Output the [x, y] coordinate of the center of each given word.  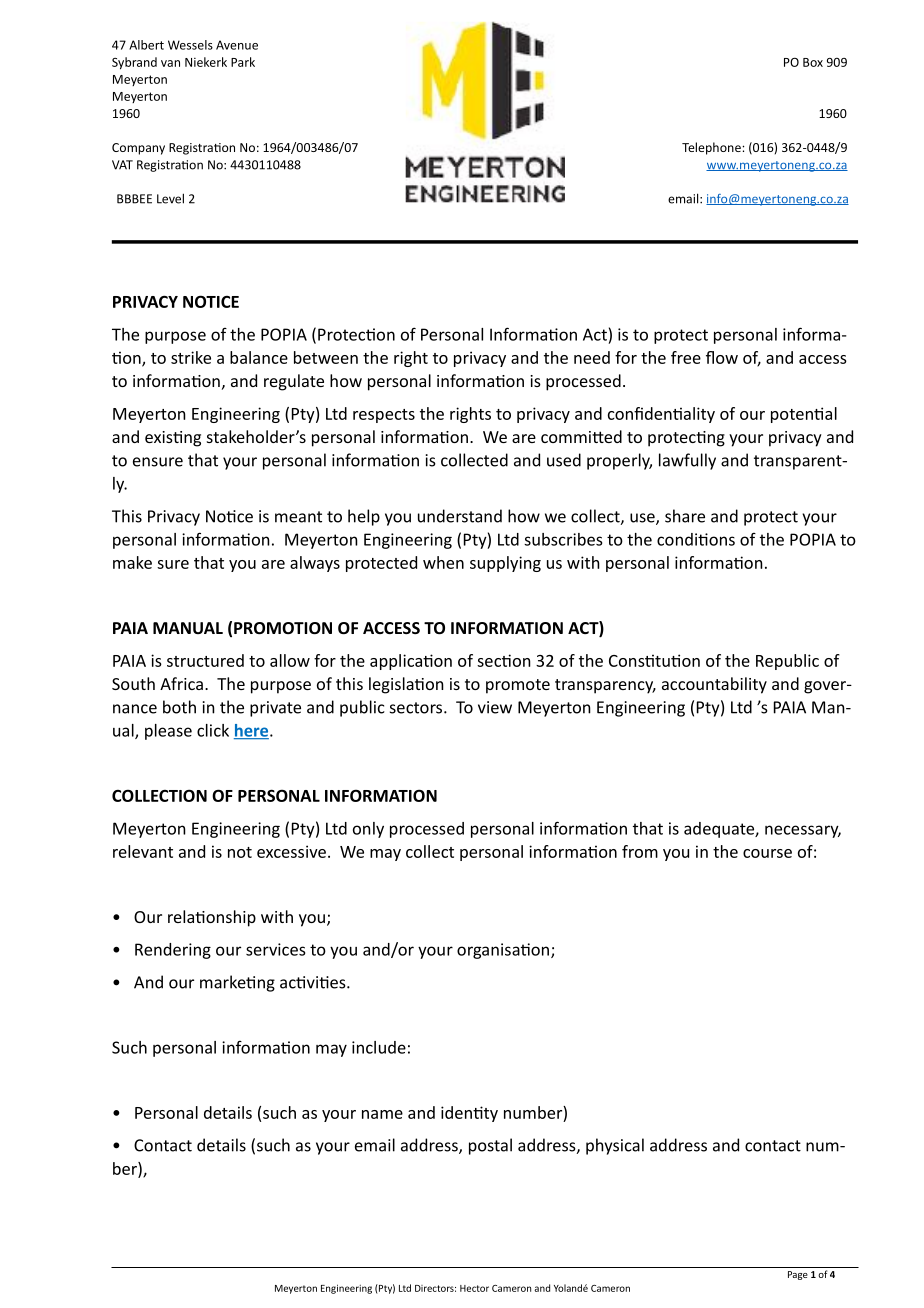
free [686, 357]
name [382, 1114]
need [592, 357]
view [495, 707]
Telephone [712, 148]
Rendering [173, 951]
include [379, 1047]
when [443, 562]
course [767, 853]
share [685, 516]
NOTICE [211, 301]
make [132, 562]
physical [615, 1146]
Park [243, 62]
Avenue [237, 45]
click [213, 730]
